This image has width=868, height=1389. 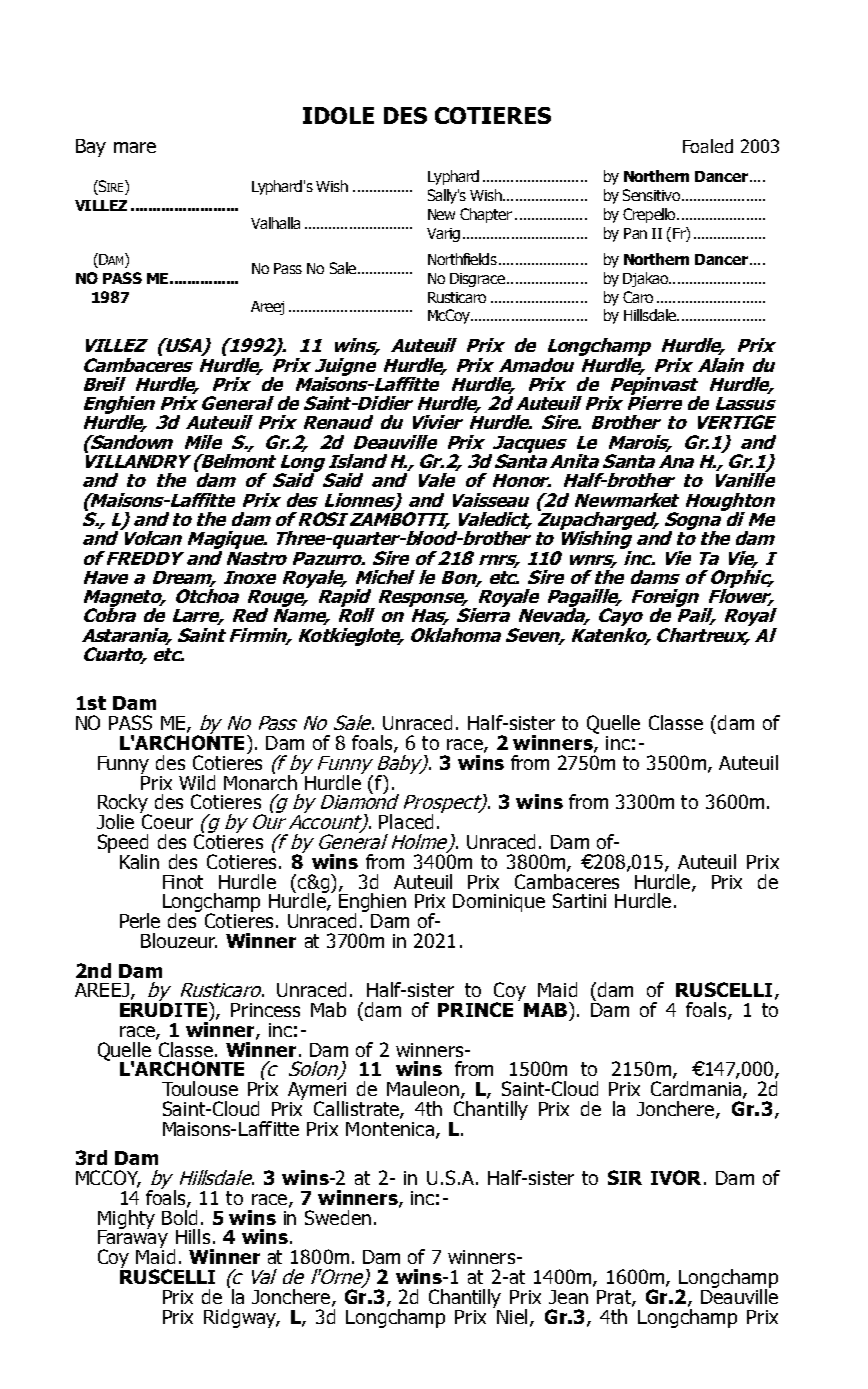 I want to click on Dominique, so click(x=499, y=903).
